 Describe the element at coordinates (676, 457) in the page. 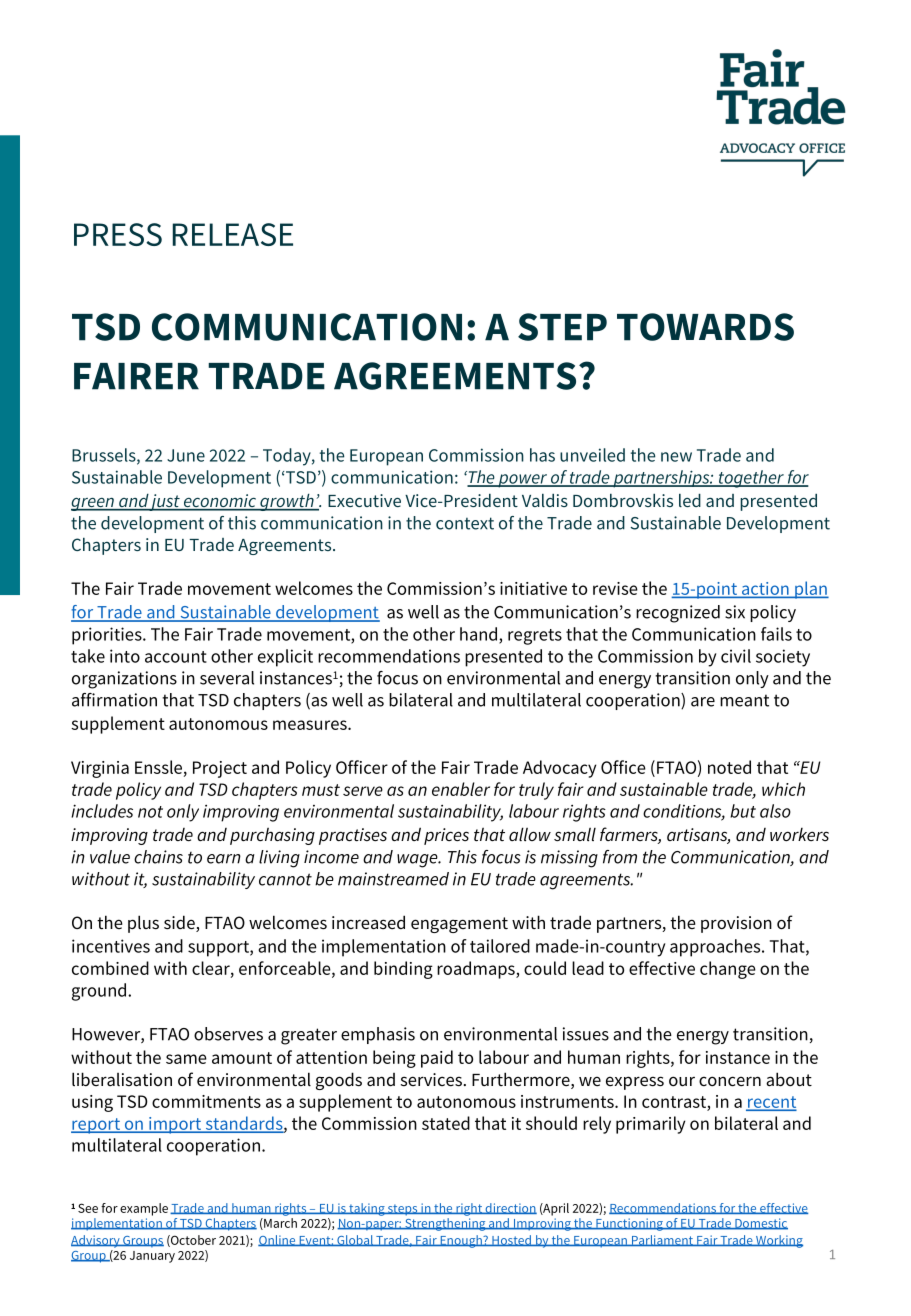

I see `new` at that location.
